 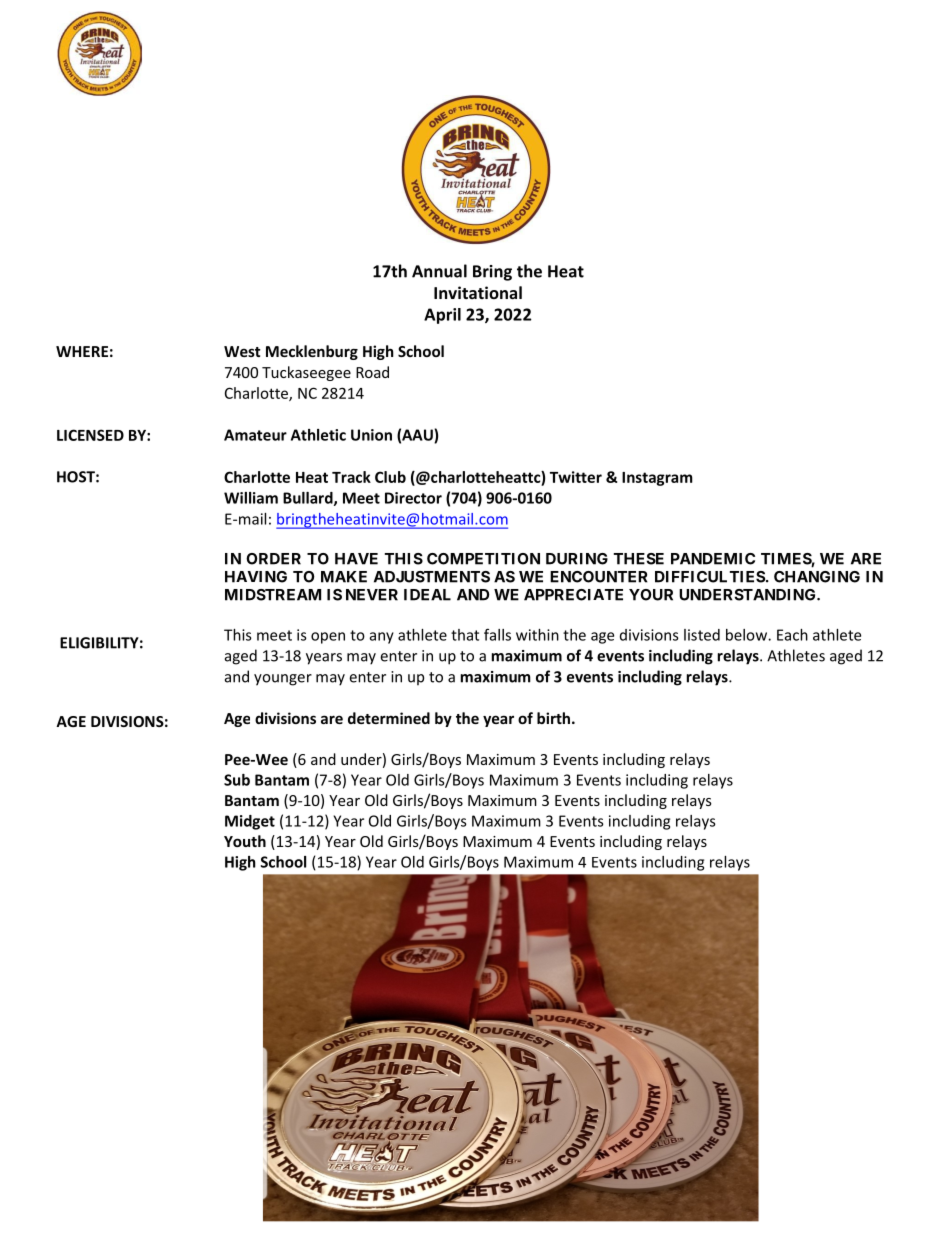 What do you see at coordinates (478, 292) in the page?
I see `Invitational` at bounding box center [478, 292].
